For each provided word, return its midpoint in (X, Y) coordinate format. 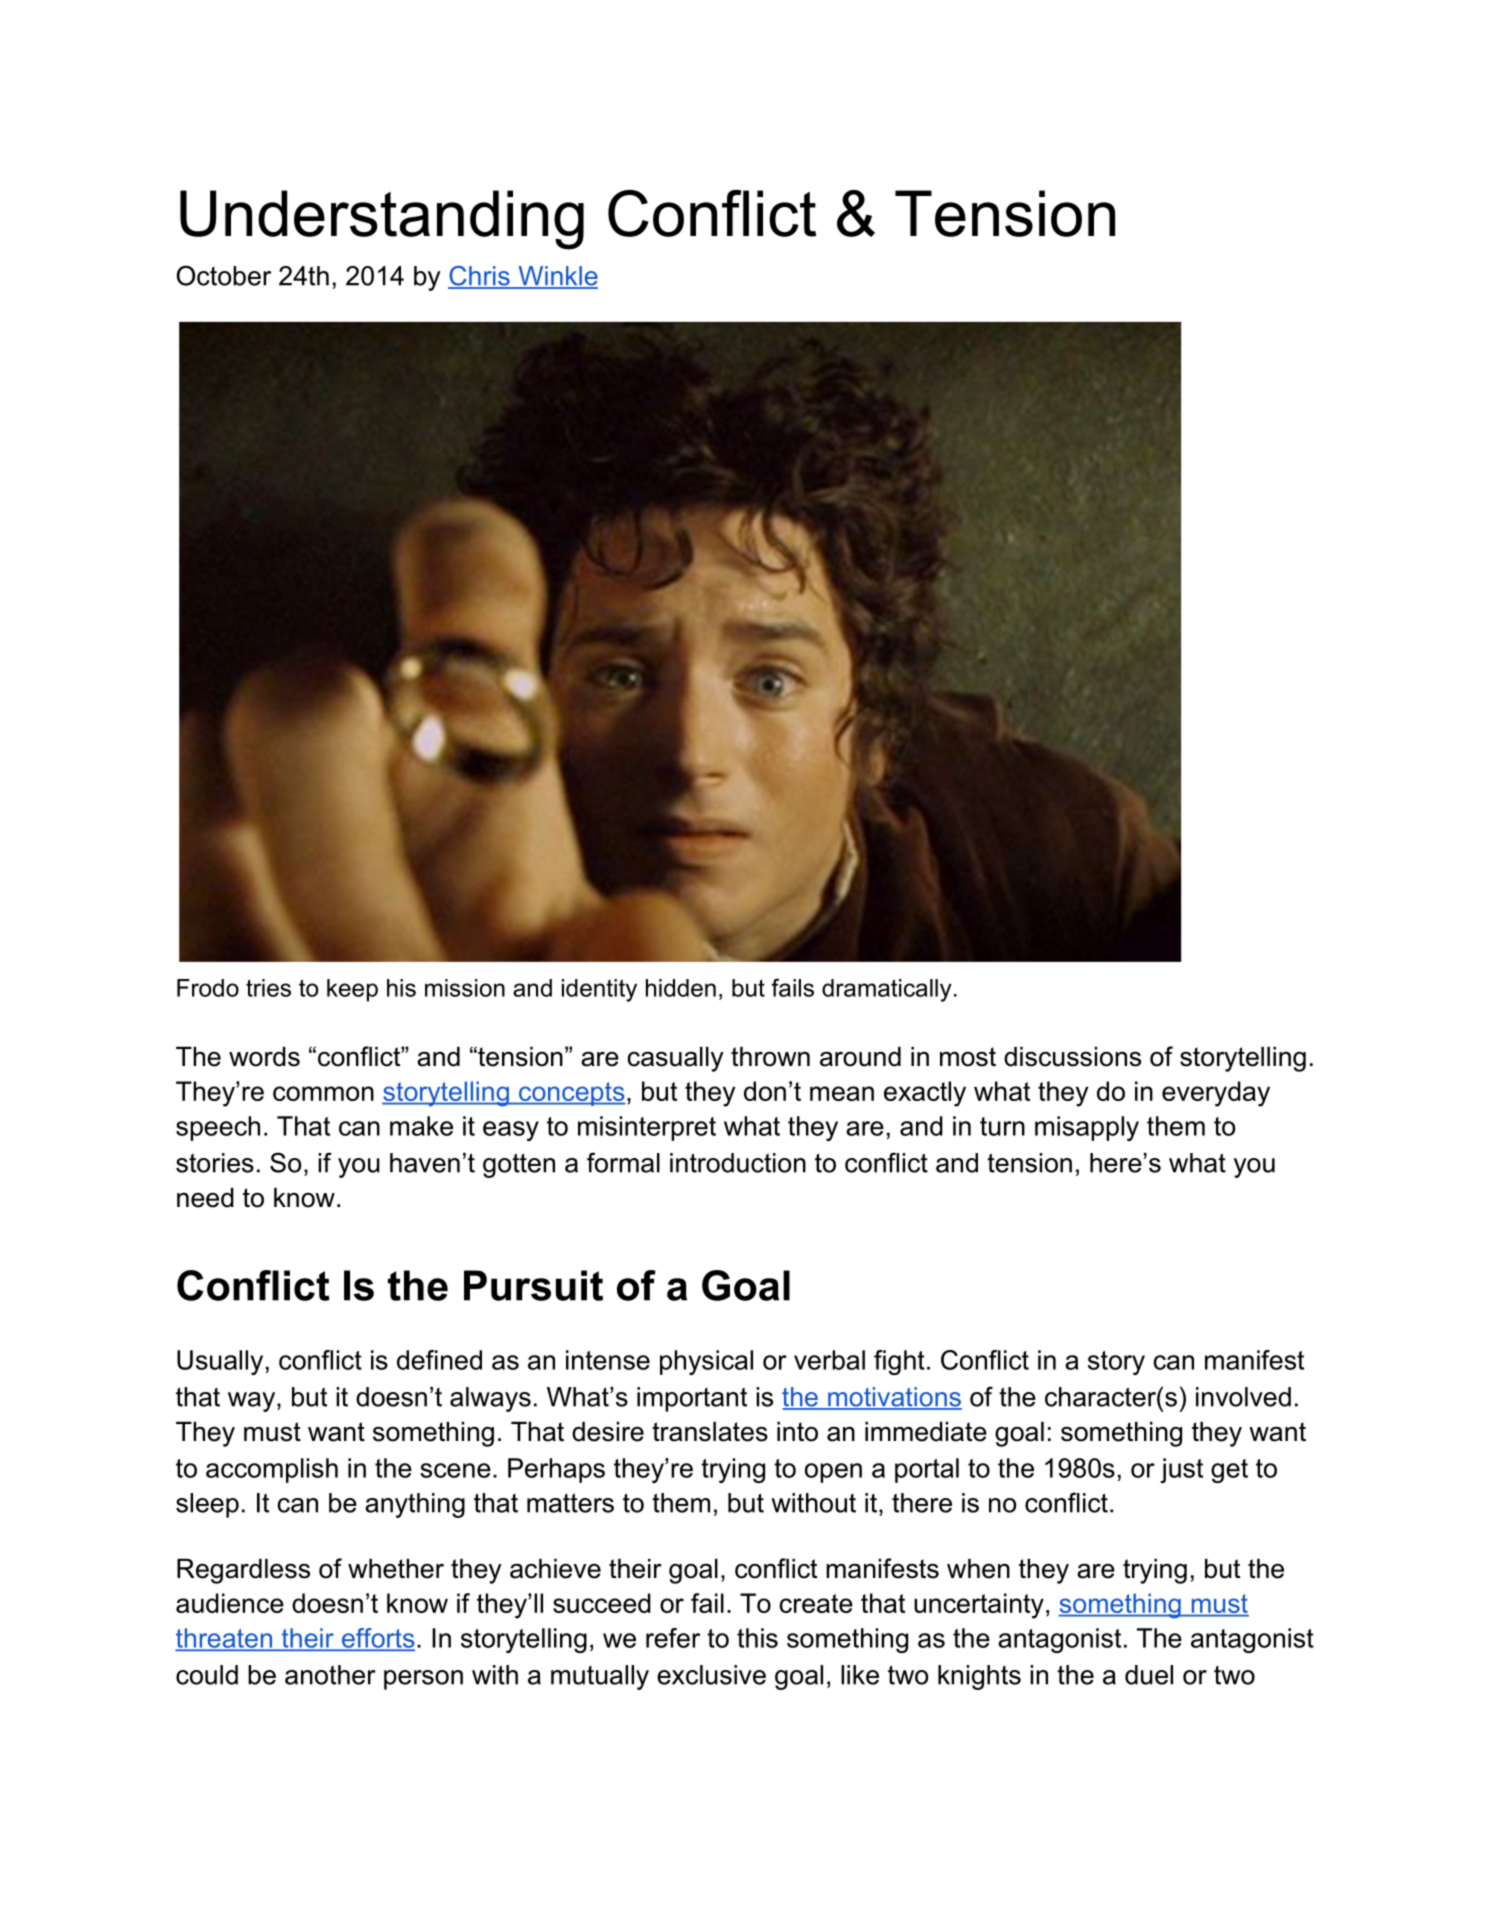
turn (1002, 1126)
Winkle (557, 277)
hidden (681, 988)
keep (352, 990)
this (757, 1638)
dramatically (887, 990)
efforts (377, 1639)
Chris (480, 277)
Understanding (382, 220)
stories (215, 1163)
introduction (738, 1163)
